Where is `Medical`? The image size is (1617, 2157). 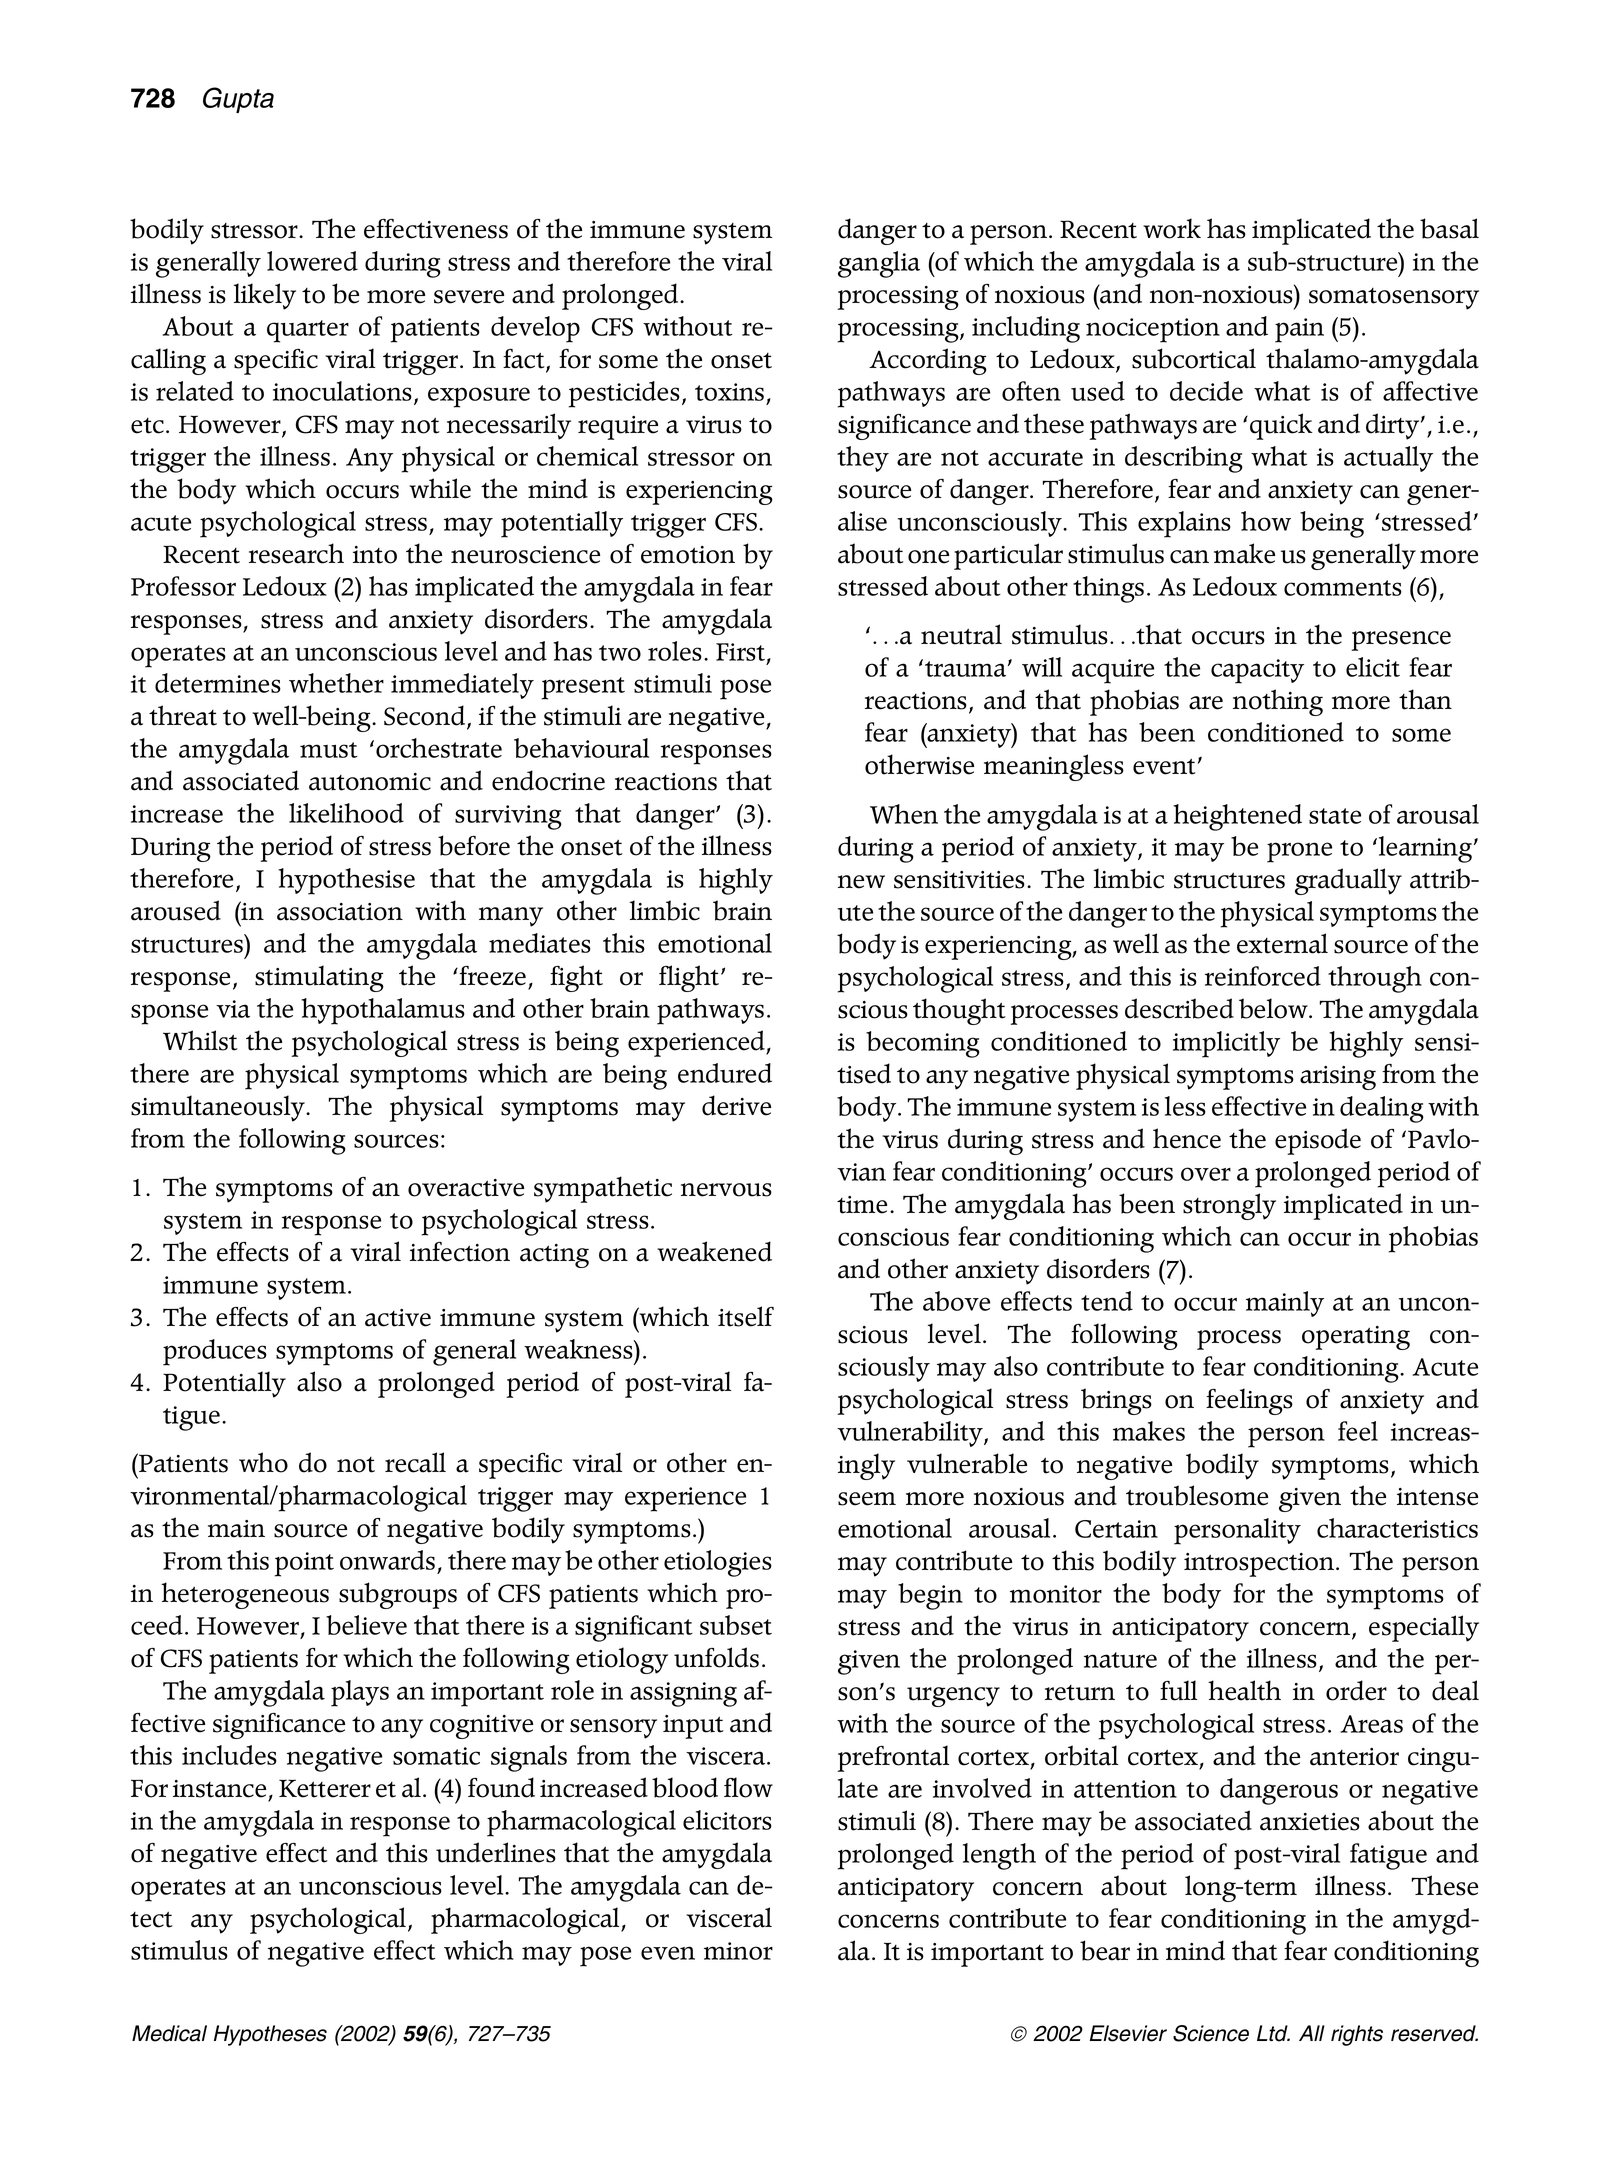 Medical is located at coordinates (169, 2033).
